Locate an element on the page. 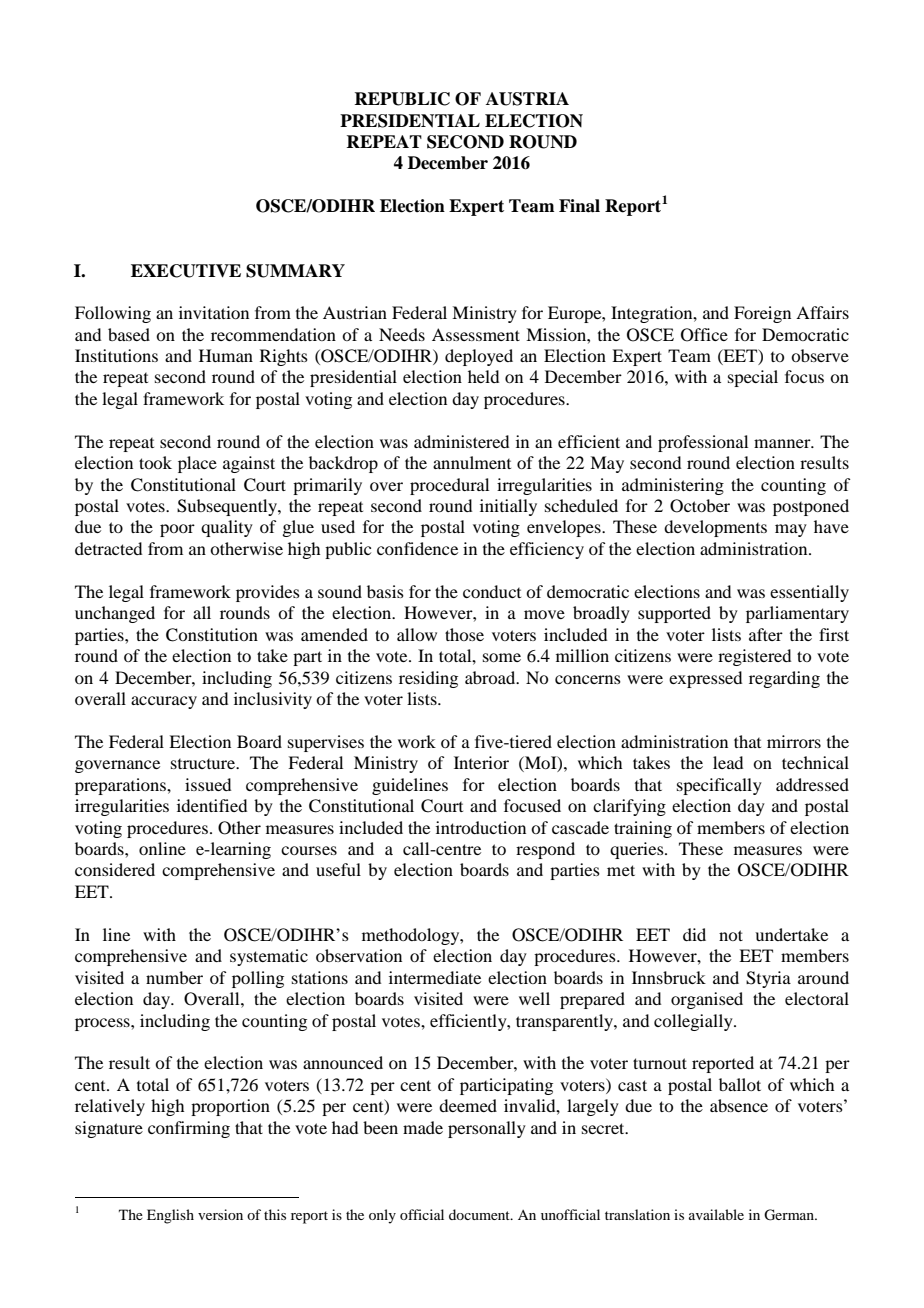  place is located at coordinates (197, 464).
